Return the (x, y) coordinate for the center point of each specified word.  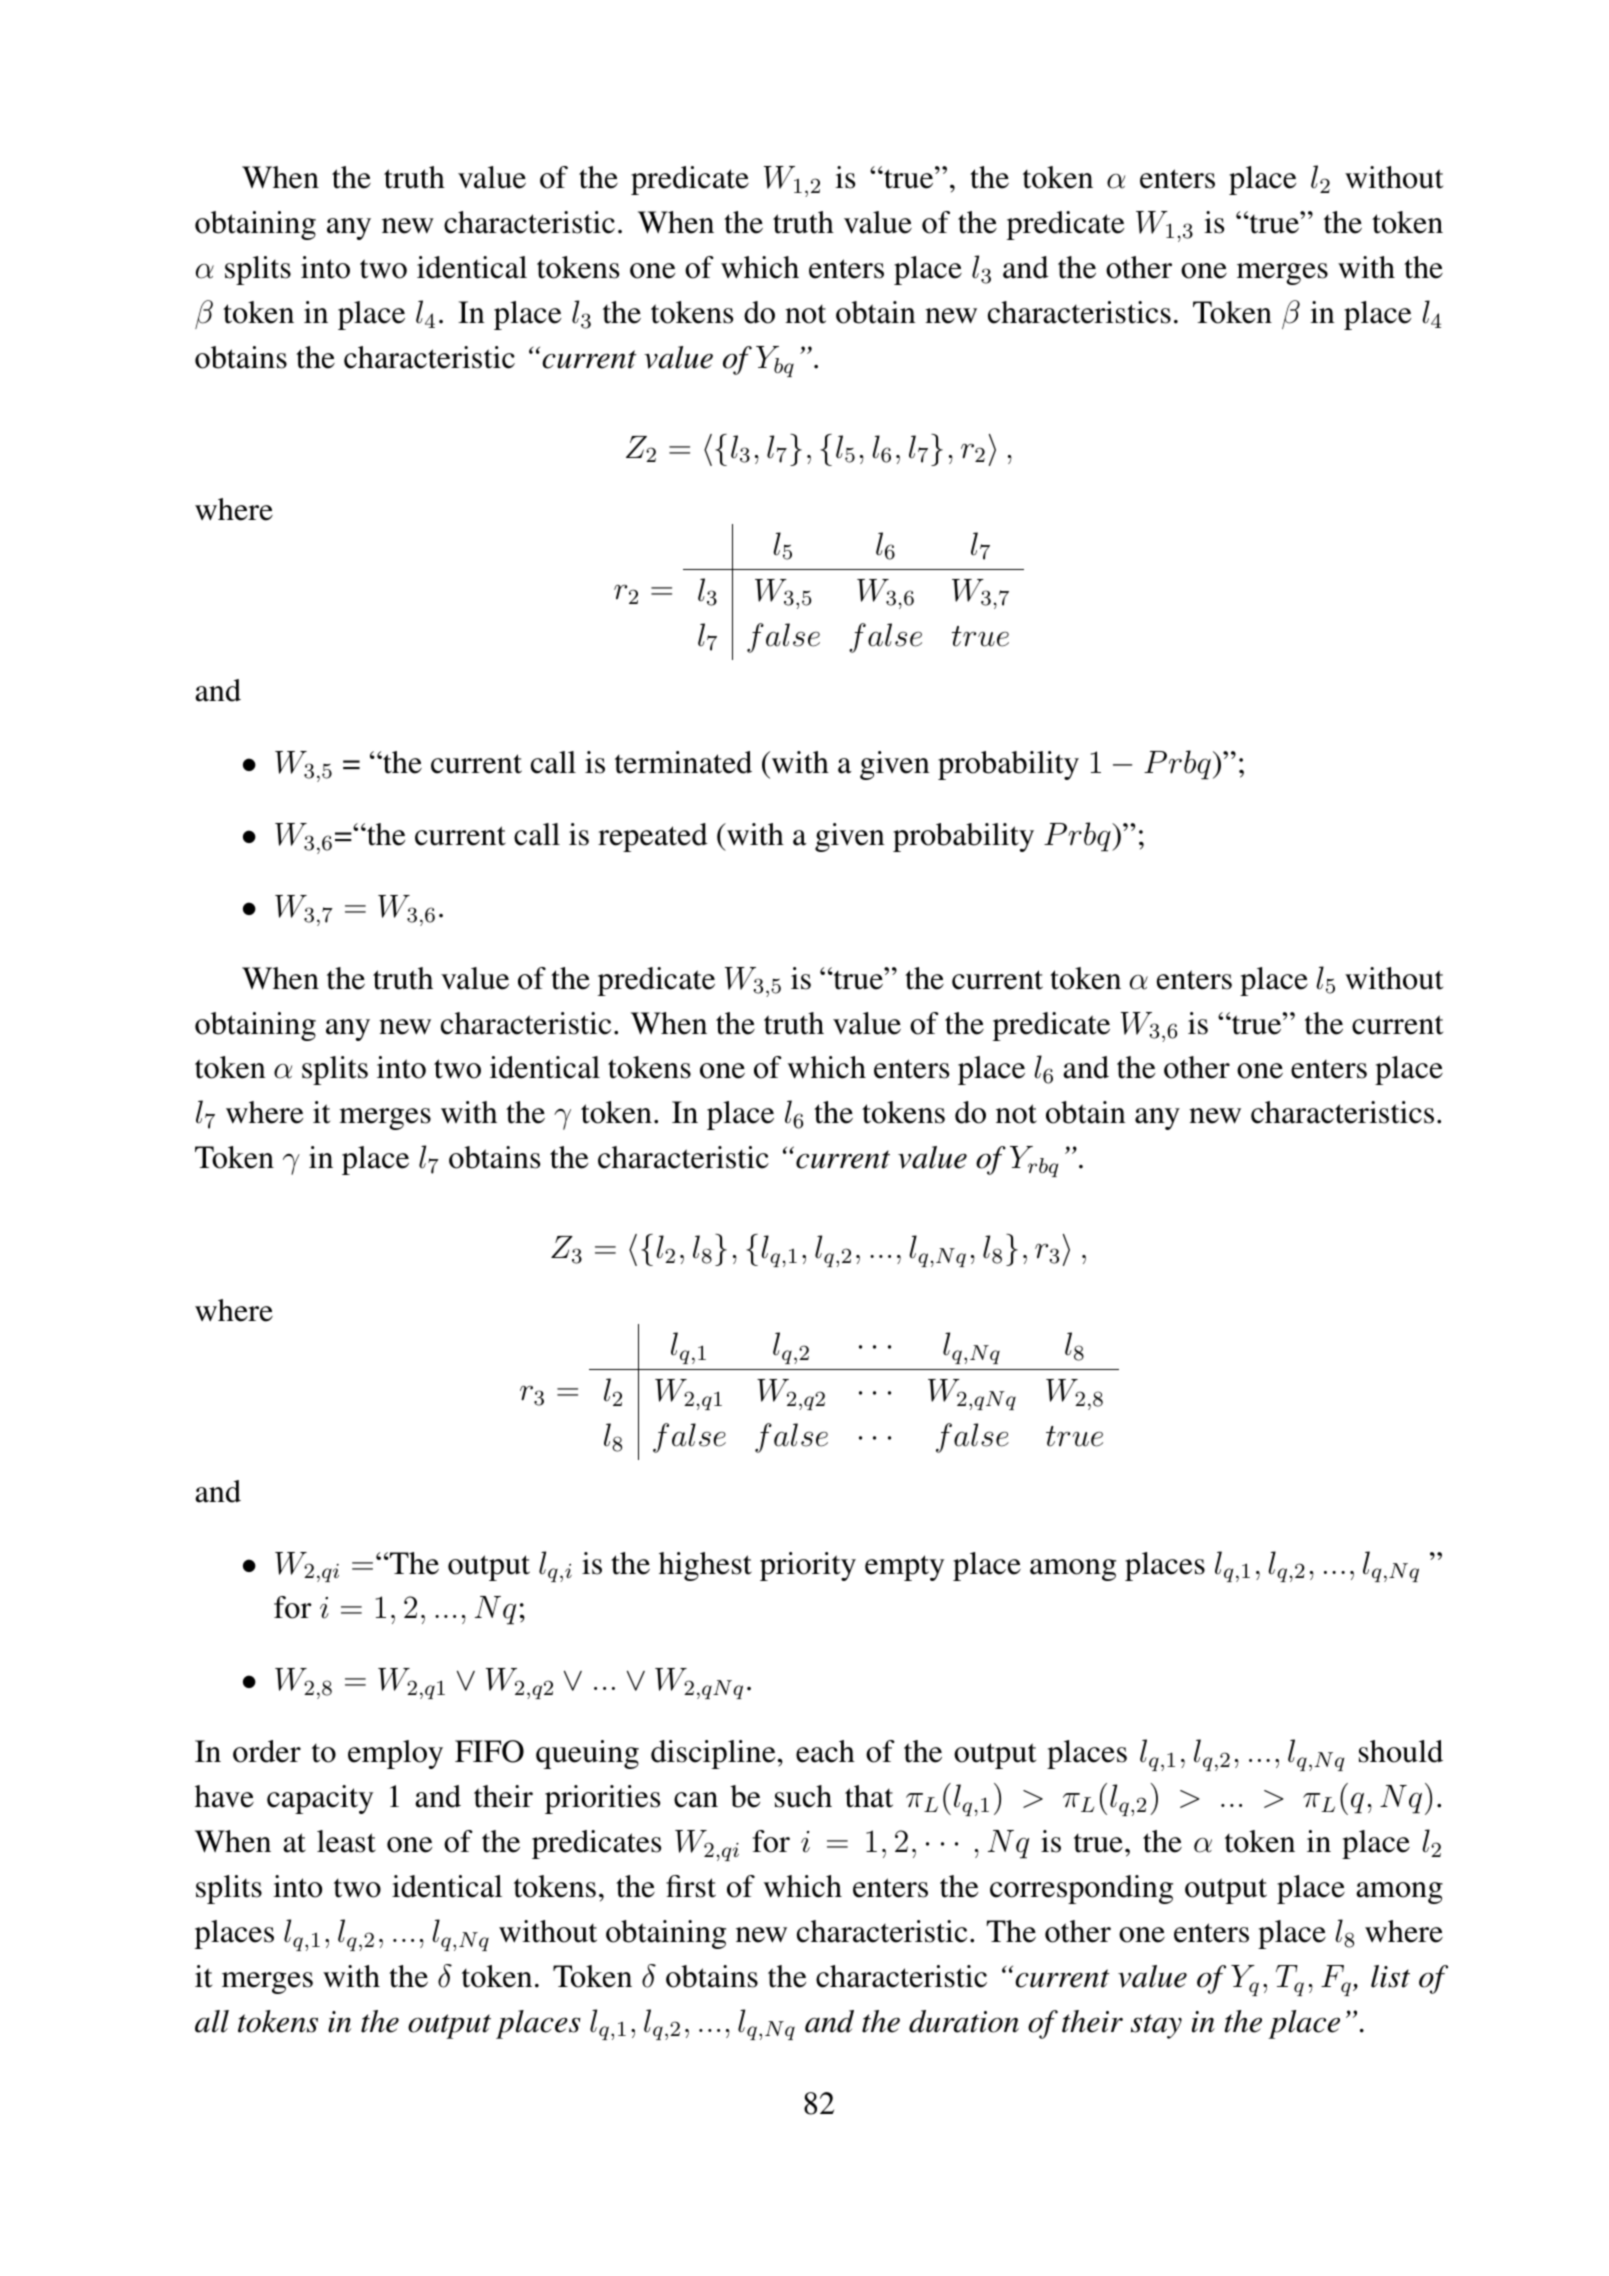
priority (808, 1566)
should (1401, 1751)
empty (905, 1568)
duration (964, 2021)
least (346, 1841)
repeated (653, 837)
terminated (683, 762)
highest (705, 1566)
